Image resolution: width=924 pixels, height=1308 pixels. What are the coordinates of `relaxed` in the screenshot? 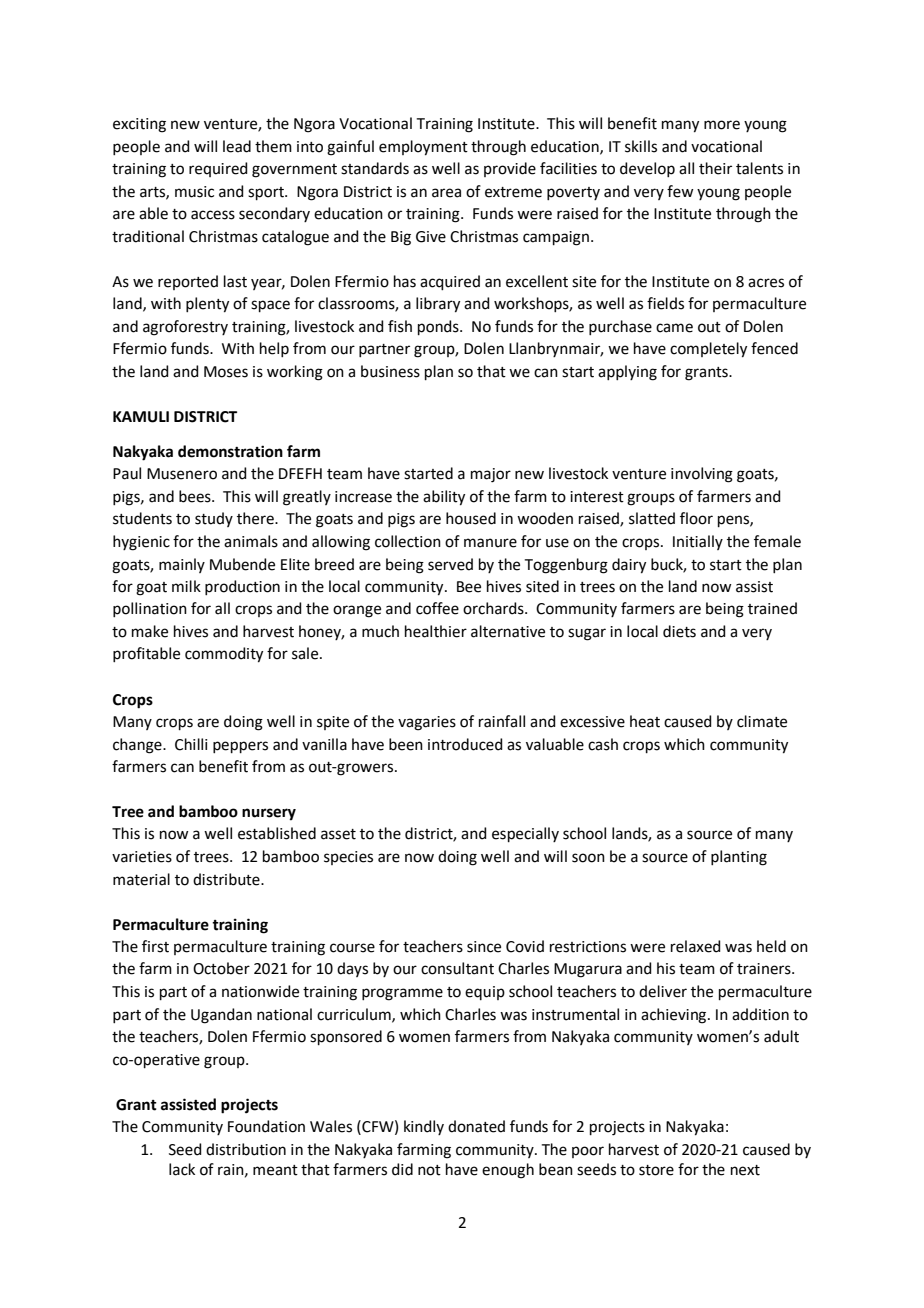 It's located at (696, 946).
